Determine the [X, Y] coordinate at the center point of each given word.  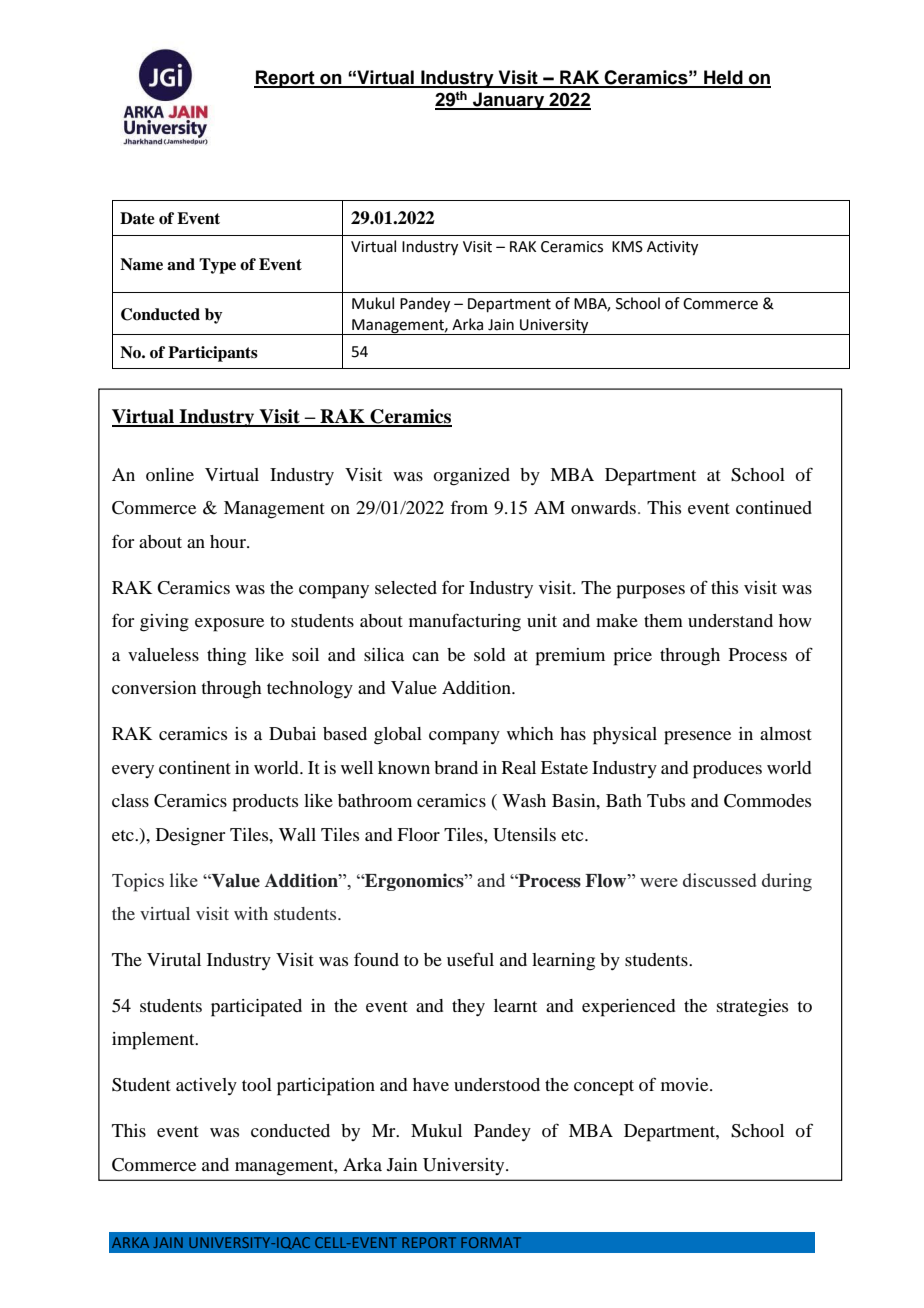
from [469, 507]
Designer [190, 837]
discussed [720, 880]
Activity [672, 248]
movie [686, 1084]
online [170, 474]
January [509, 101]
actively [206, 1086]
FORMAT [491, 1242]
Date [137, 218]
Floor [418, 834]
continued [774, 507]
